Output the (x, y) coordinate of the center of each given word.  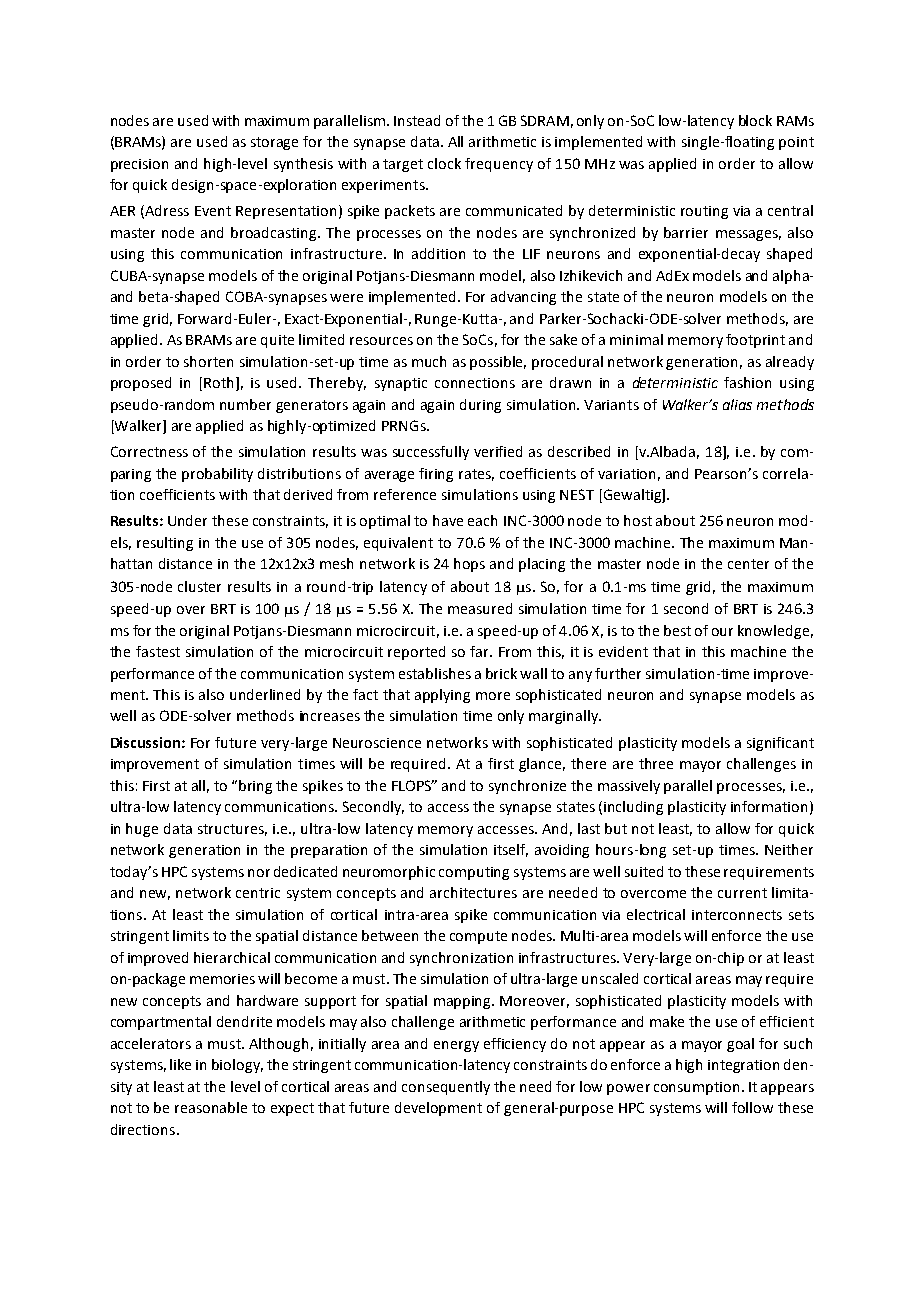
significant (780, 744)
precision (139, 165)
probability (217, 475)
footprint (755, 341)
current (742, 893)
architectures (473, 892)
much (429, 361)
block (755, 120)
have (448, 520)
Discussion (145, 742)
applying (442, 696)
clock (444, 163)
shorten (208, 361)
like (180, 1064)
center (748, 564)
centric (258, 893)
